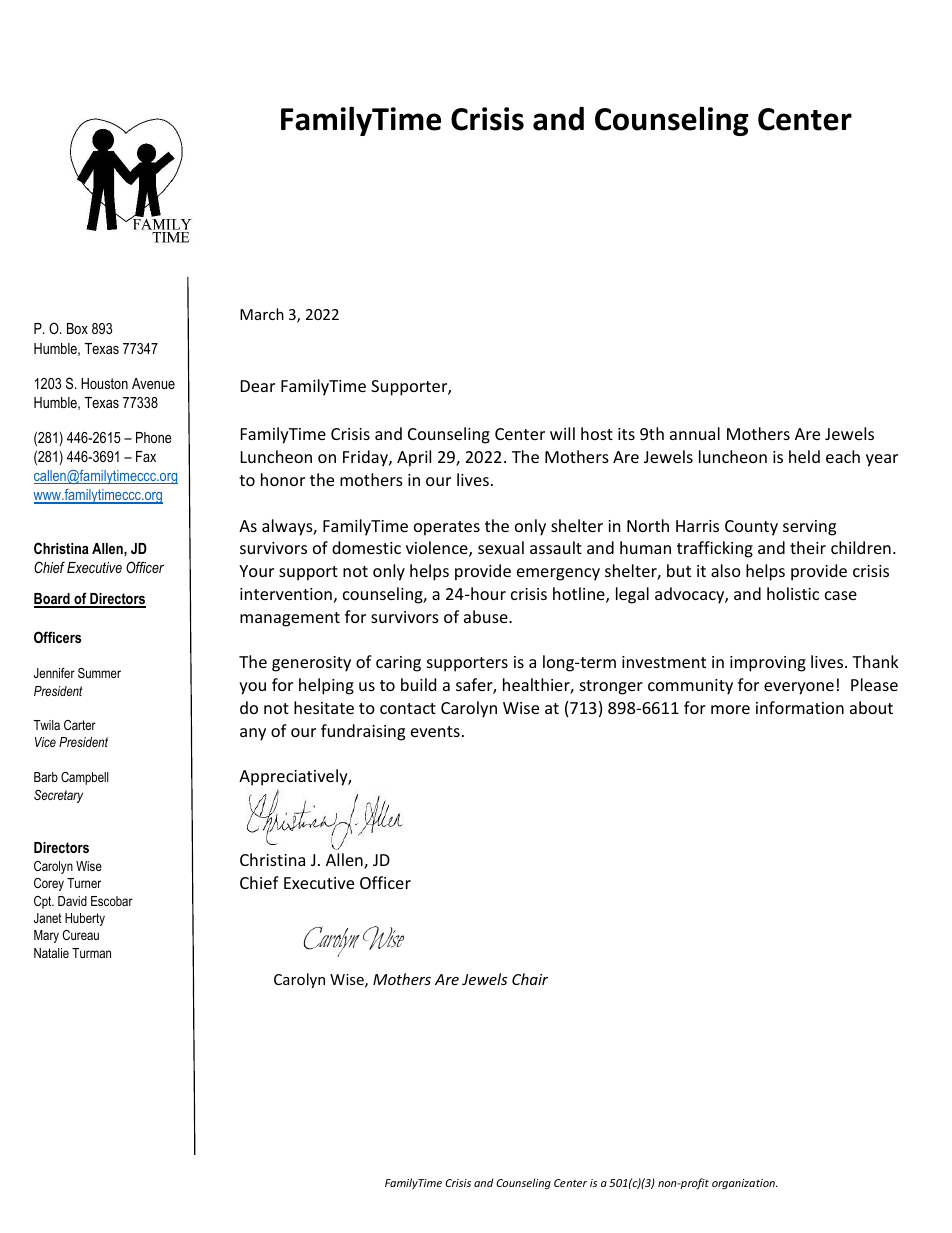 This screenshot has width=952, height=1233. What do you see at coordinates (77, 328) in the screenshot?
I see `Box` at bounding box center [77, 328].
